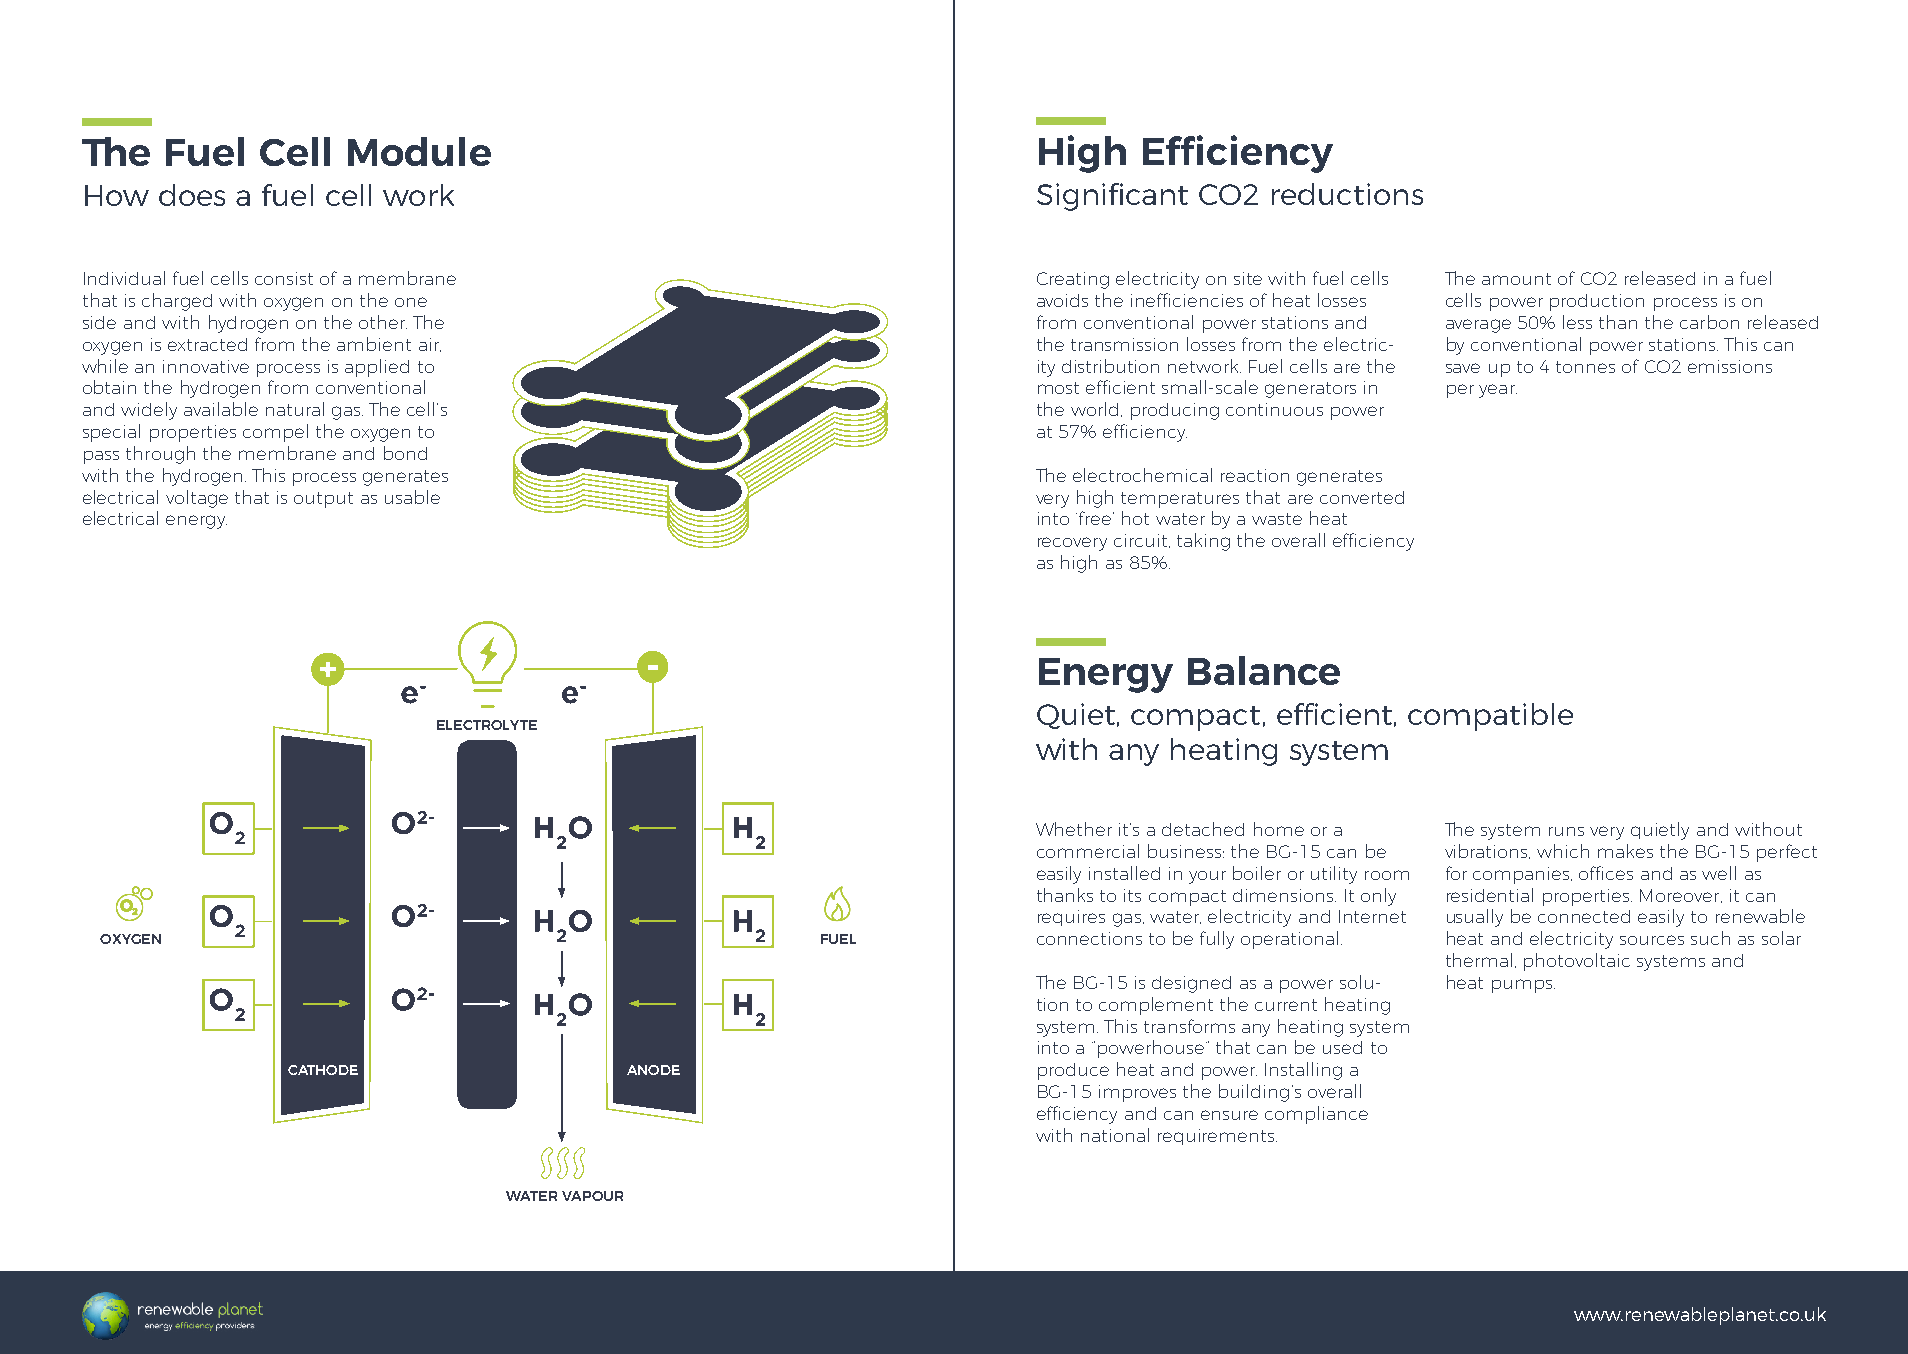 This image has width=1908, height=1354. I want to click on runs, so click(1566, 831).
